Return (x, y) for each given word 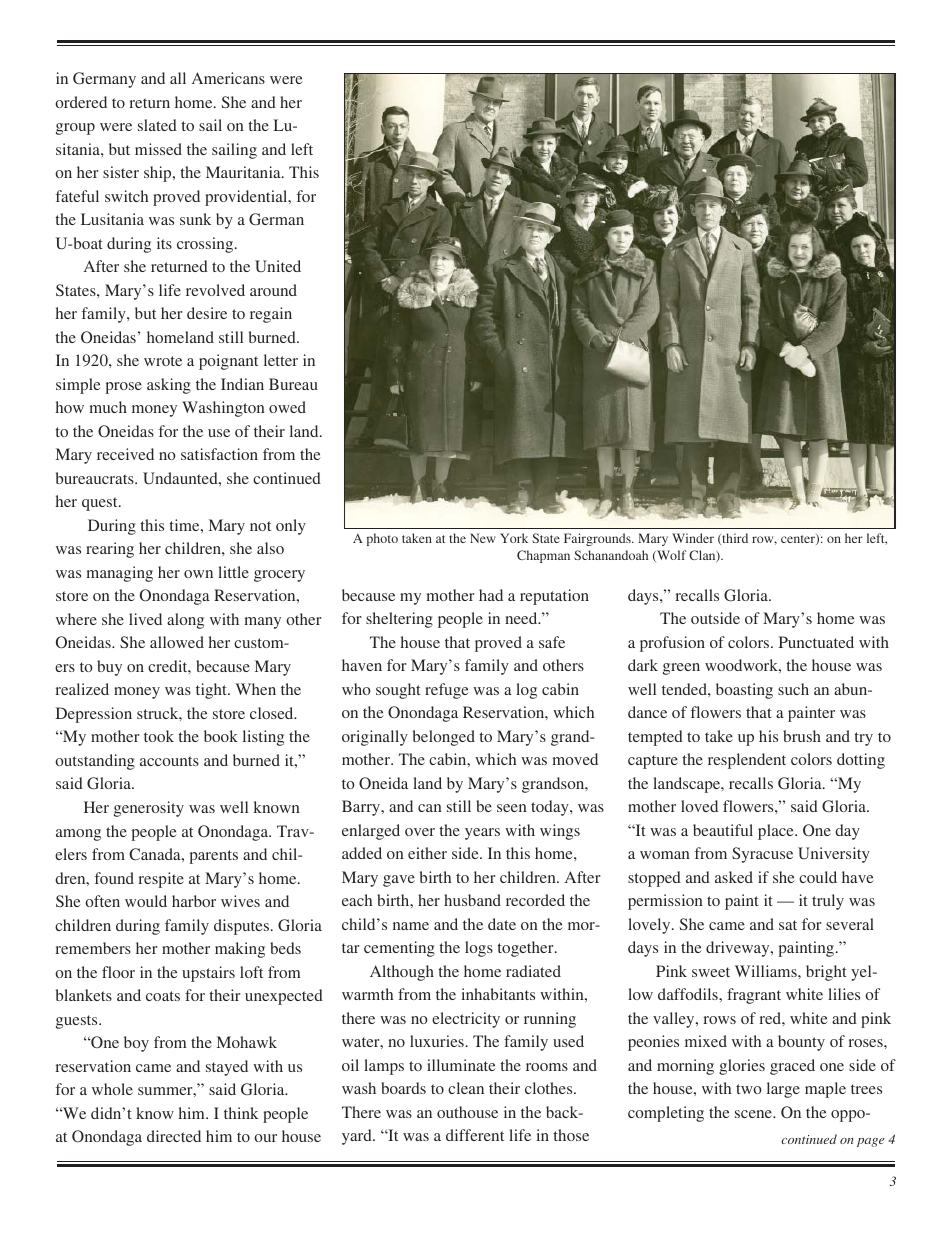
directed (174, 1136)
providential (247, 198)
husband (472, 900)
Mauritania (244, 172)
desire (207, 313)
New (483, 538)
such (793, 689)
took (159, 736)
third (734, 539)
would (146, 901)
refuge (447, 691)
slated (157, 125)
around (273, 290)
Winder (693, 538)
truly (828, 902)
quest (101, 504)
